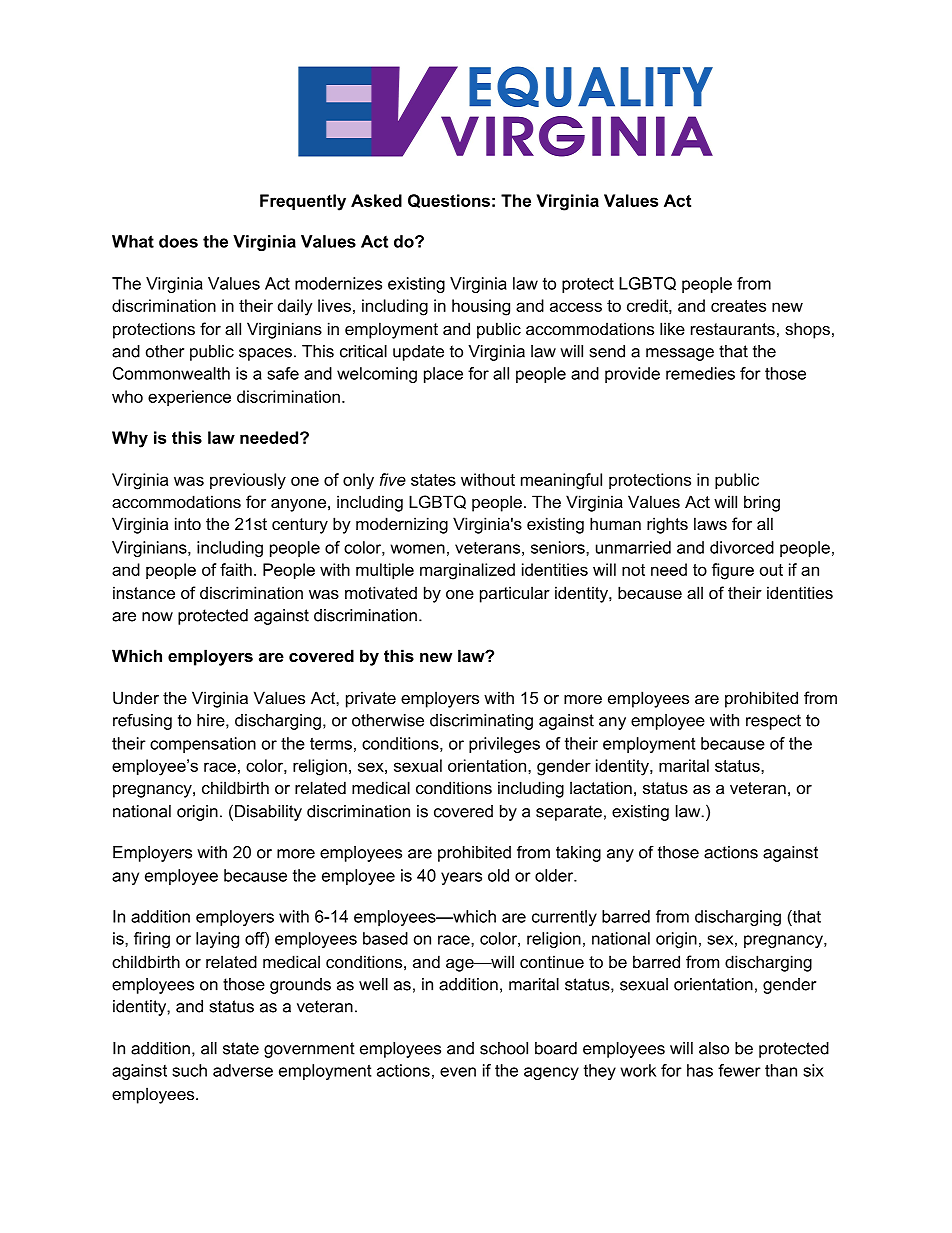 This page has width=952, height=1233. What do you see at coordinates (738, 306) in the page?
I see `creates` at bounding box center [738, 306].
